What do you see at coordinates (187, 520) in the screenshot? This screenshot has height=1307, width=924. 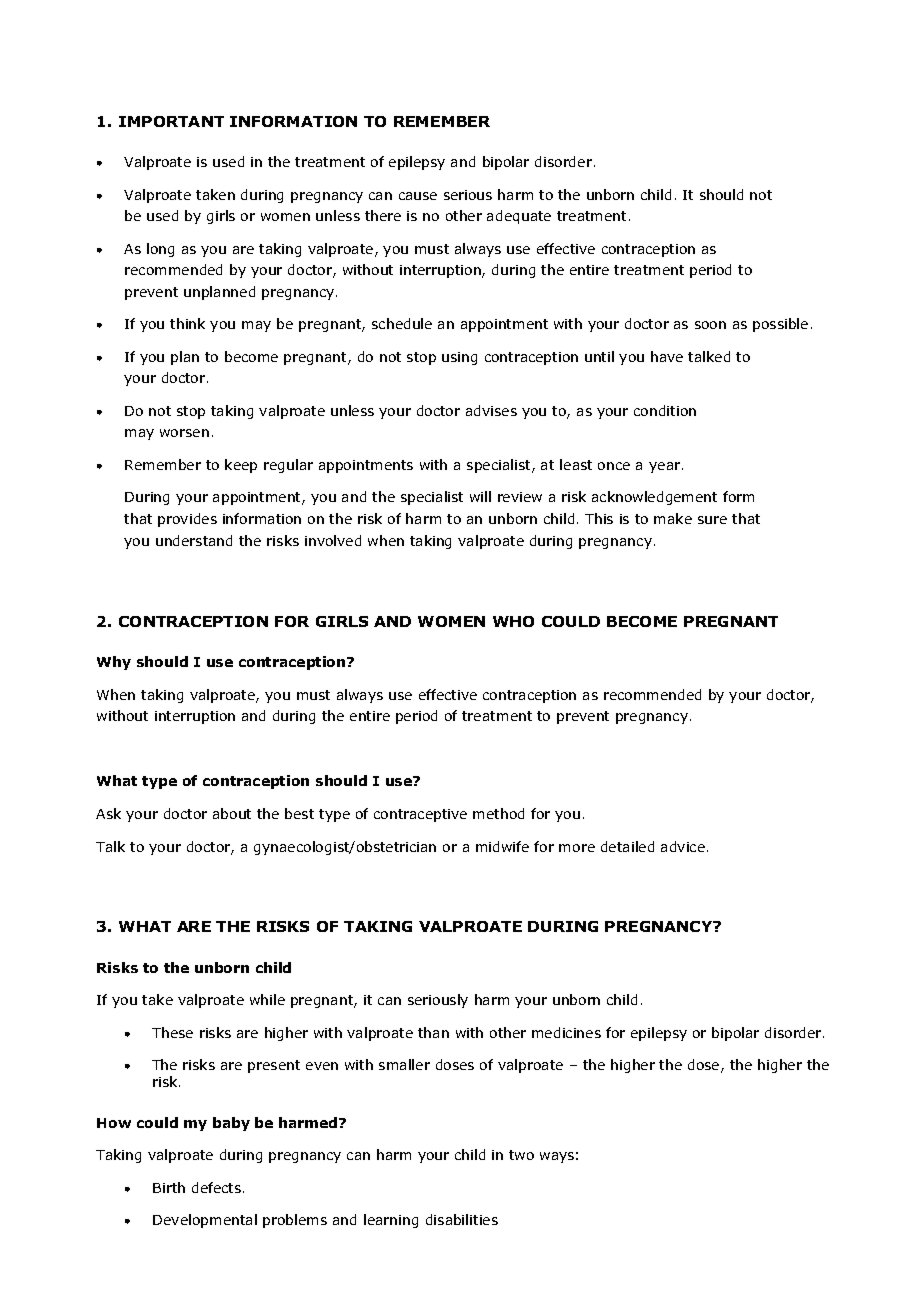 I see `provides` at bounding box center [187, 520].
